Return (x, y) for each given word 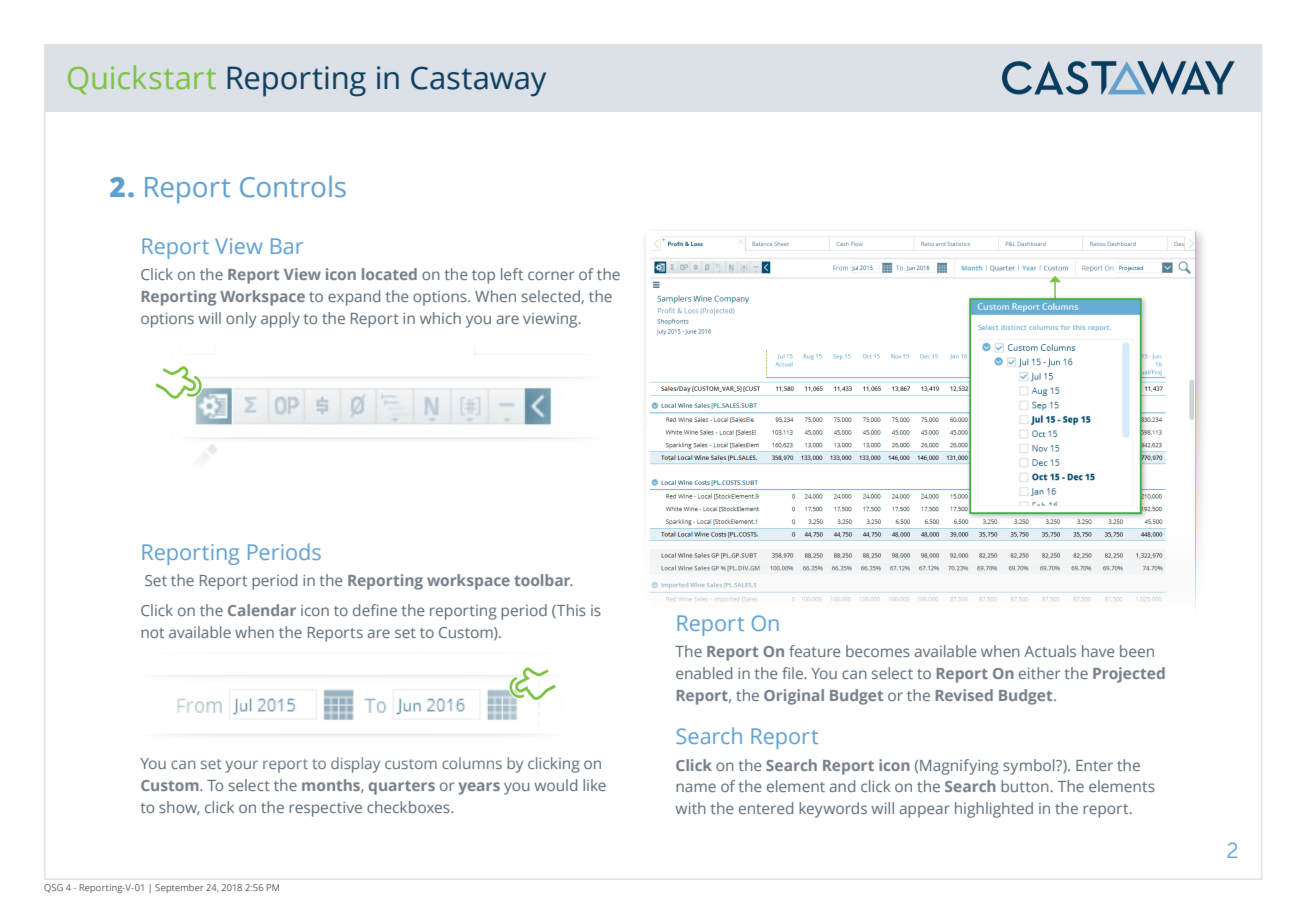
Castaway (478, 81)
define (375, 610)
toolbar (543, 580)
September (179, 888)
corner (551, 275)
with (690, 808)
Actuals (1050, 651)
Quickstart (142, 79)
